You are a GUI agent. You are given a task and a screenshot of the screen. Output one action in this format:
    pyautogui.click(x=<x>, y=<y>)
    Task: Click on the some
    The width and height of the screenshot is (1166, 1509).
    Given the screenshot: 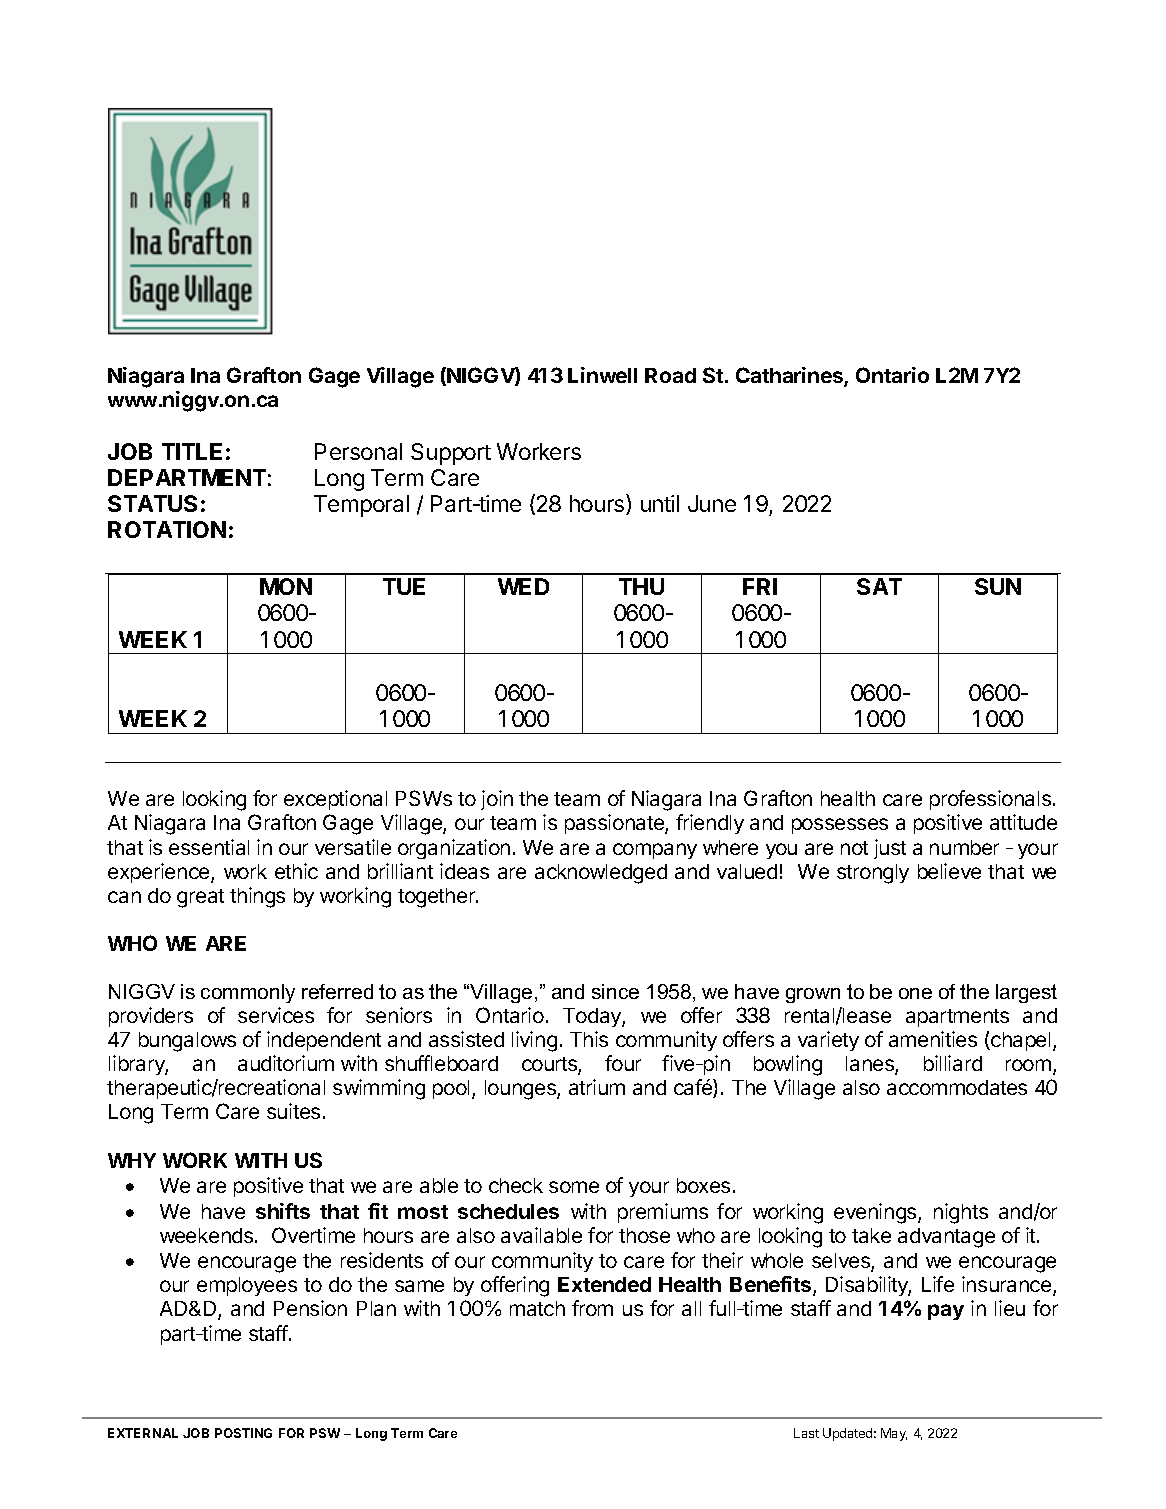 What is the action you would take?
    pyautogui.click(x=574, y=1187)
